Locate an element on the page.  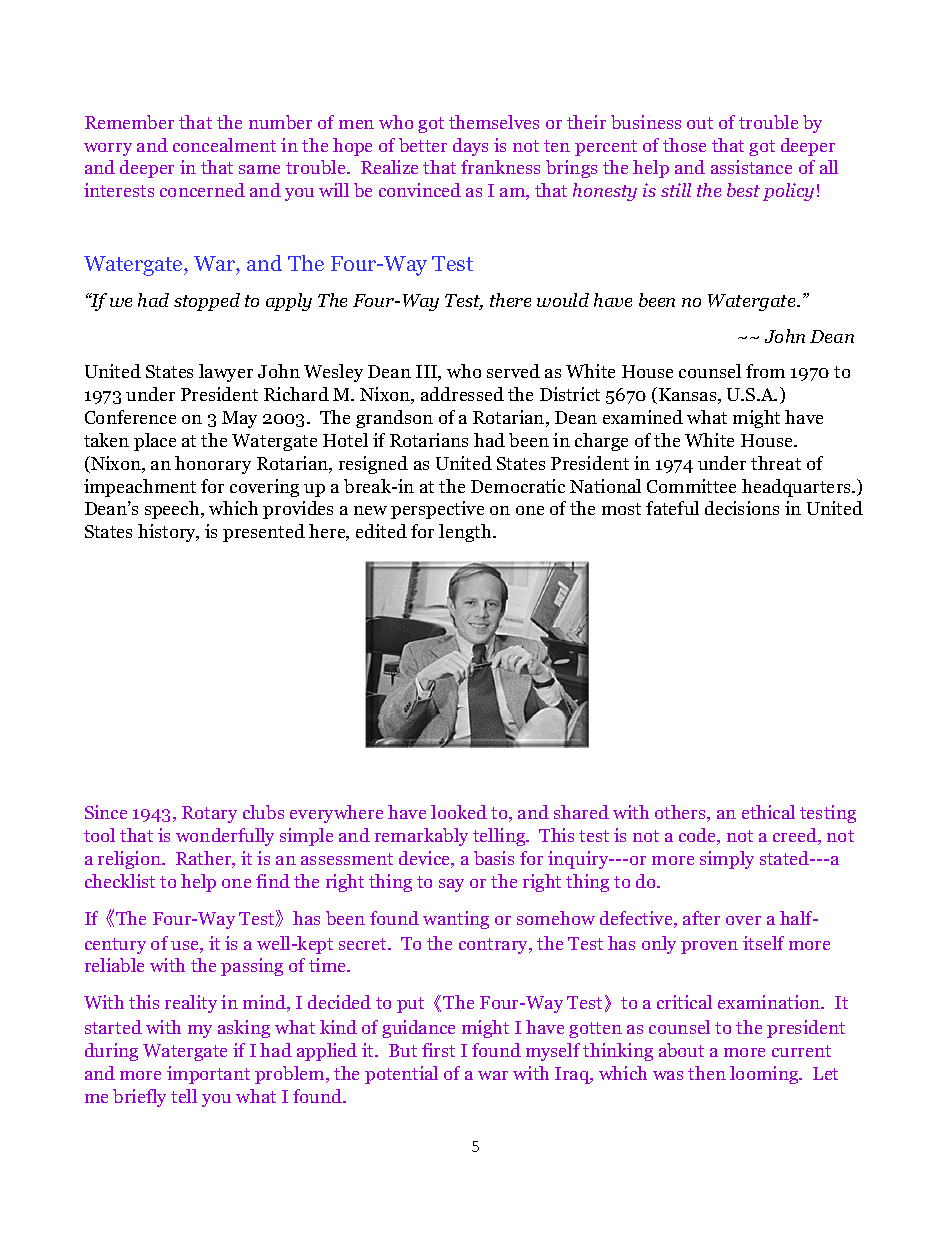
concealment is located at coordinates (224, 145).
